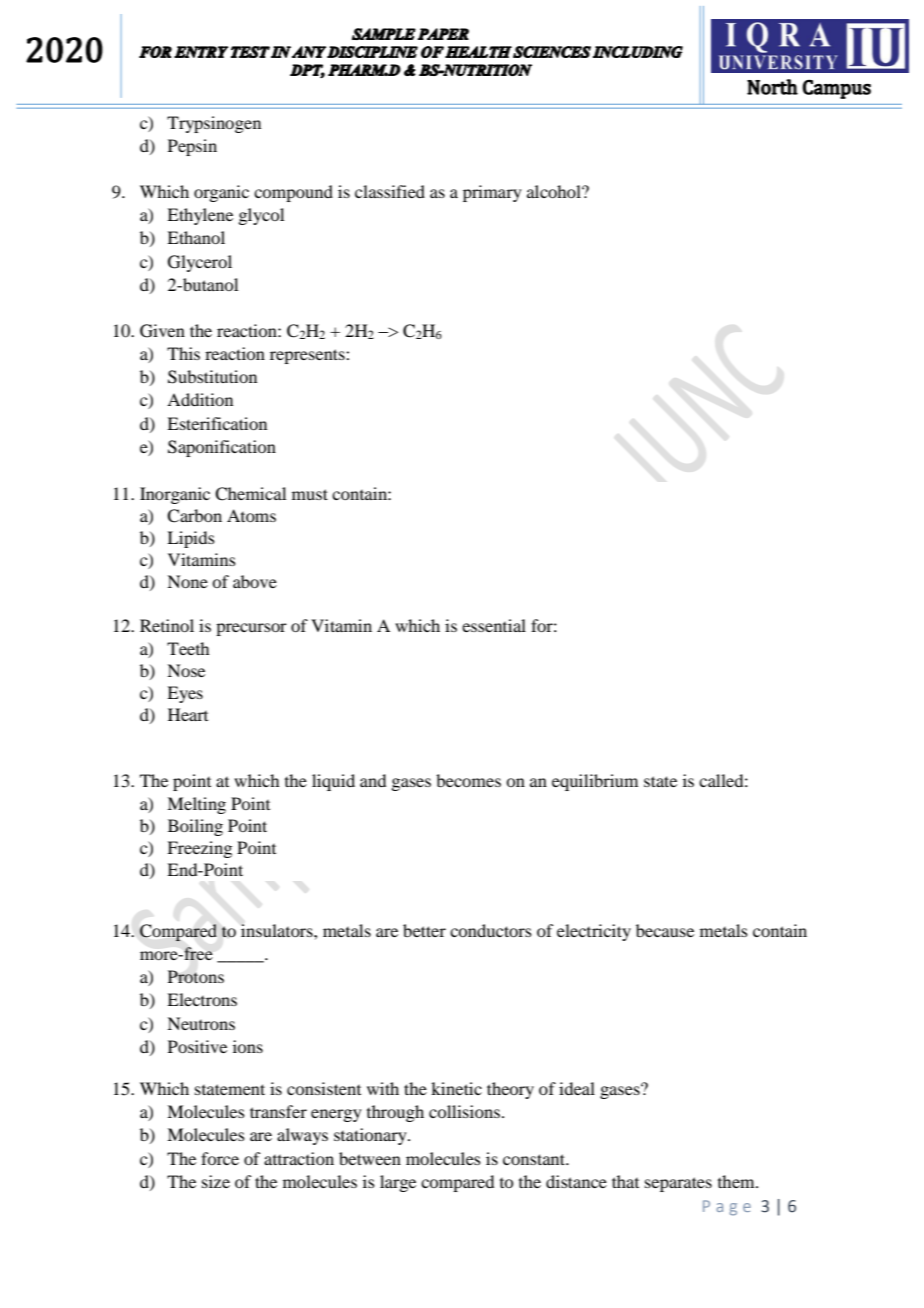 The image size is (924, 1308). I want to click on equilibrium, so click(595, 782).
